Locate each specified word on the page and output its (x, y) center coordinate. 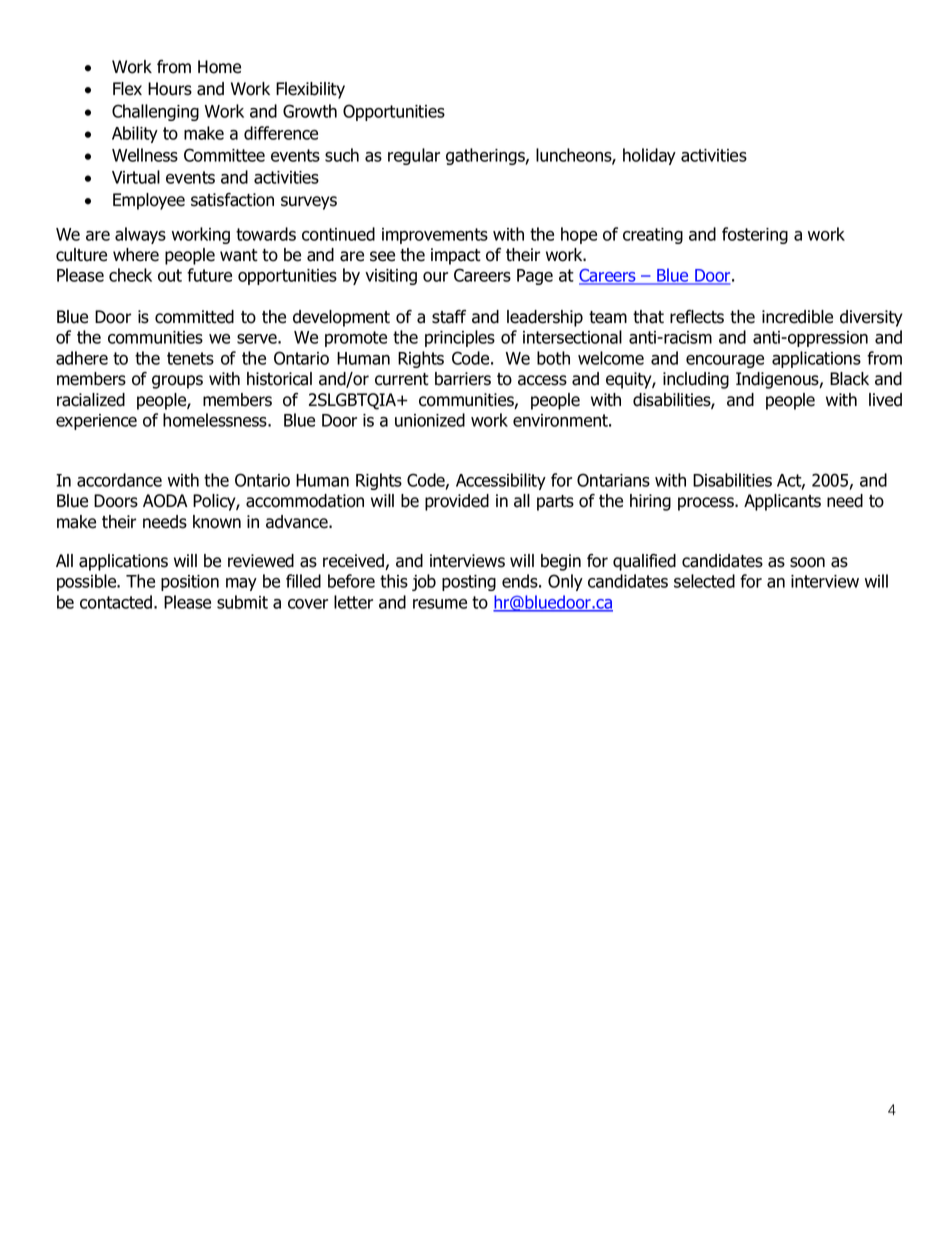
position (190, 583)
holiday (649, 156)
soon (807, 562)
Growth (310, 111)
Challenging (155, 112)
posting (469, 583)
